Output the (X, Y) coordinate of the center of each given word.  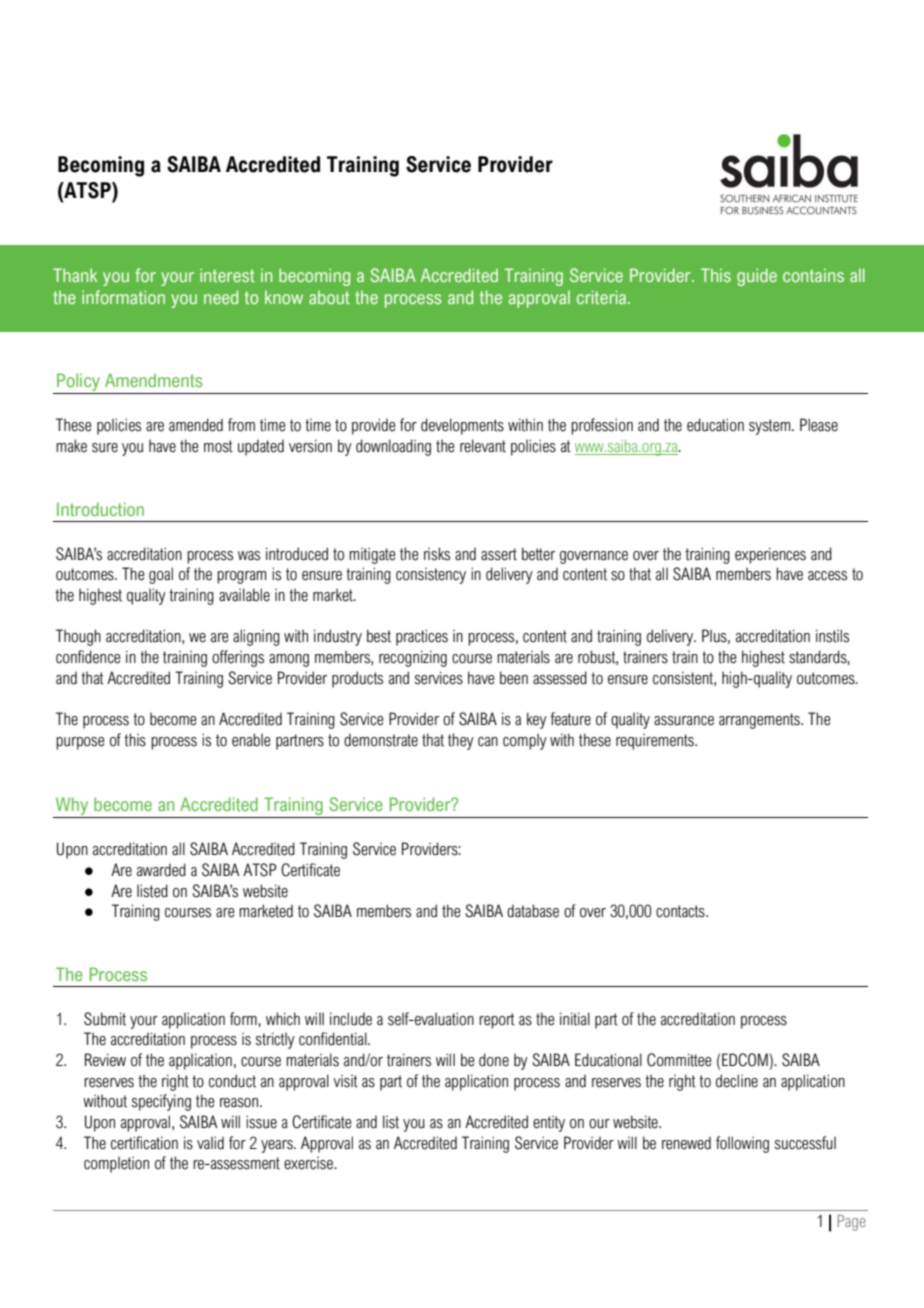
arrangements (760, 721)
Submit (105, 1019)
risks (437, 554)
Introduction (100, 509)
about (329, 297)
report (497, 1021)
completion (116, 1164)
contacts (681, 911)
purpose (80, 743)
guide (757, 277)
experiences (770, 555)
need (221, 297)
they (461, 741)
